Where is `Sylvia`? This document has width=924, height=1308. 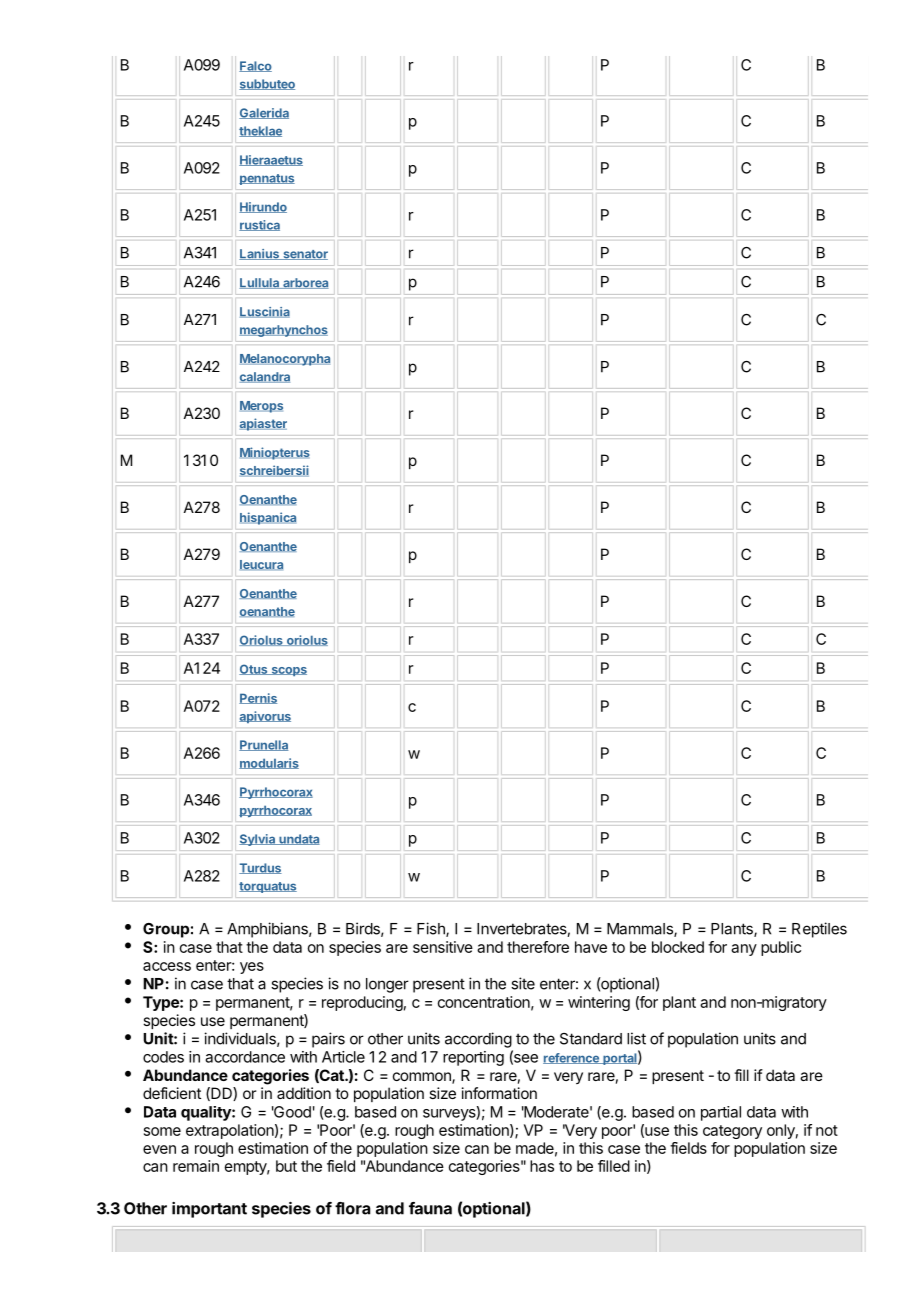 Sylvia is located at coordinates (258, 840).
